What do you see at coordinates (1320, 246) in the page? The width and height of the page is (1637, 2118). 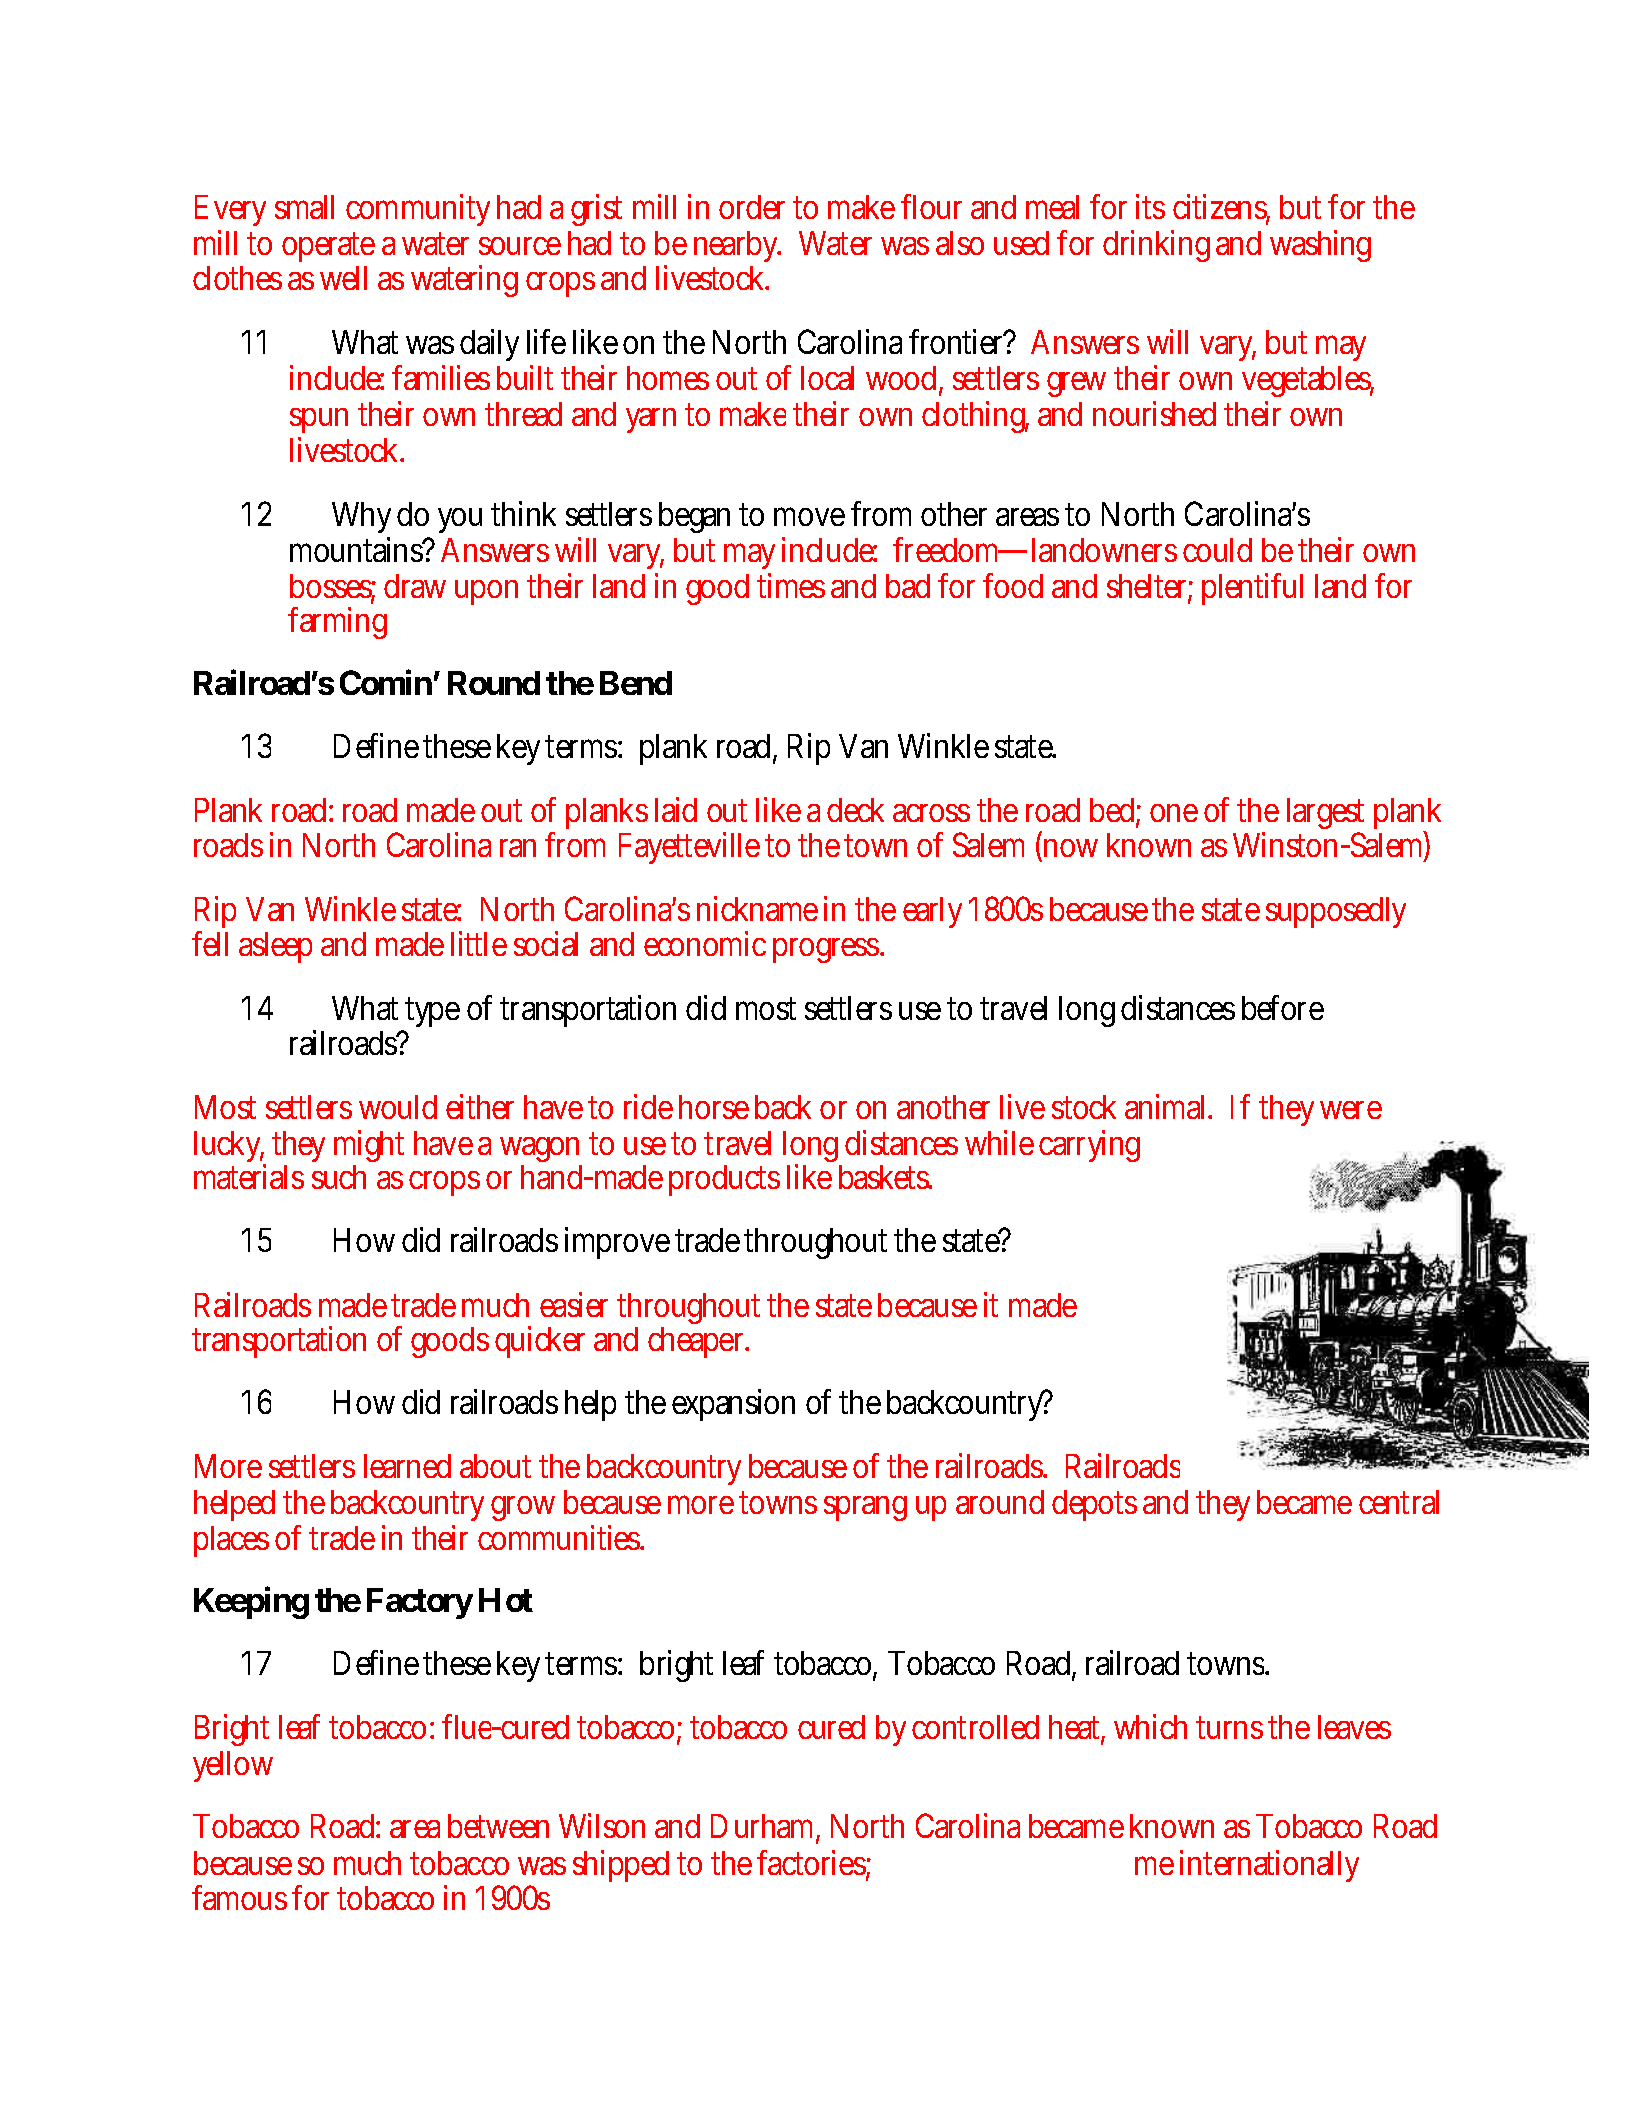 I see `washing` at bounding box center [1320, 246].
